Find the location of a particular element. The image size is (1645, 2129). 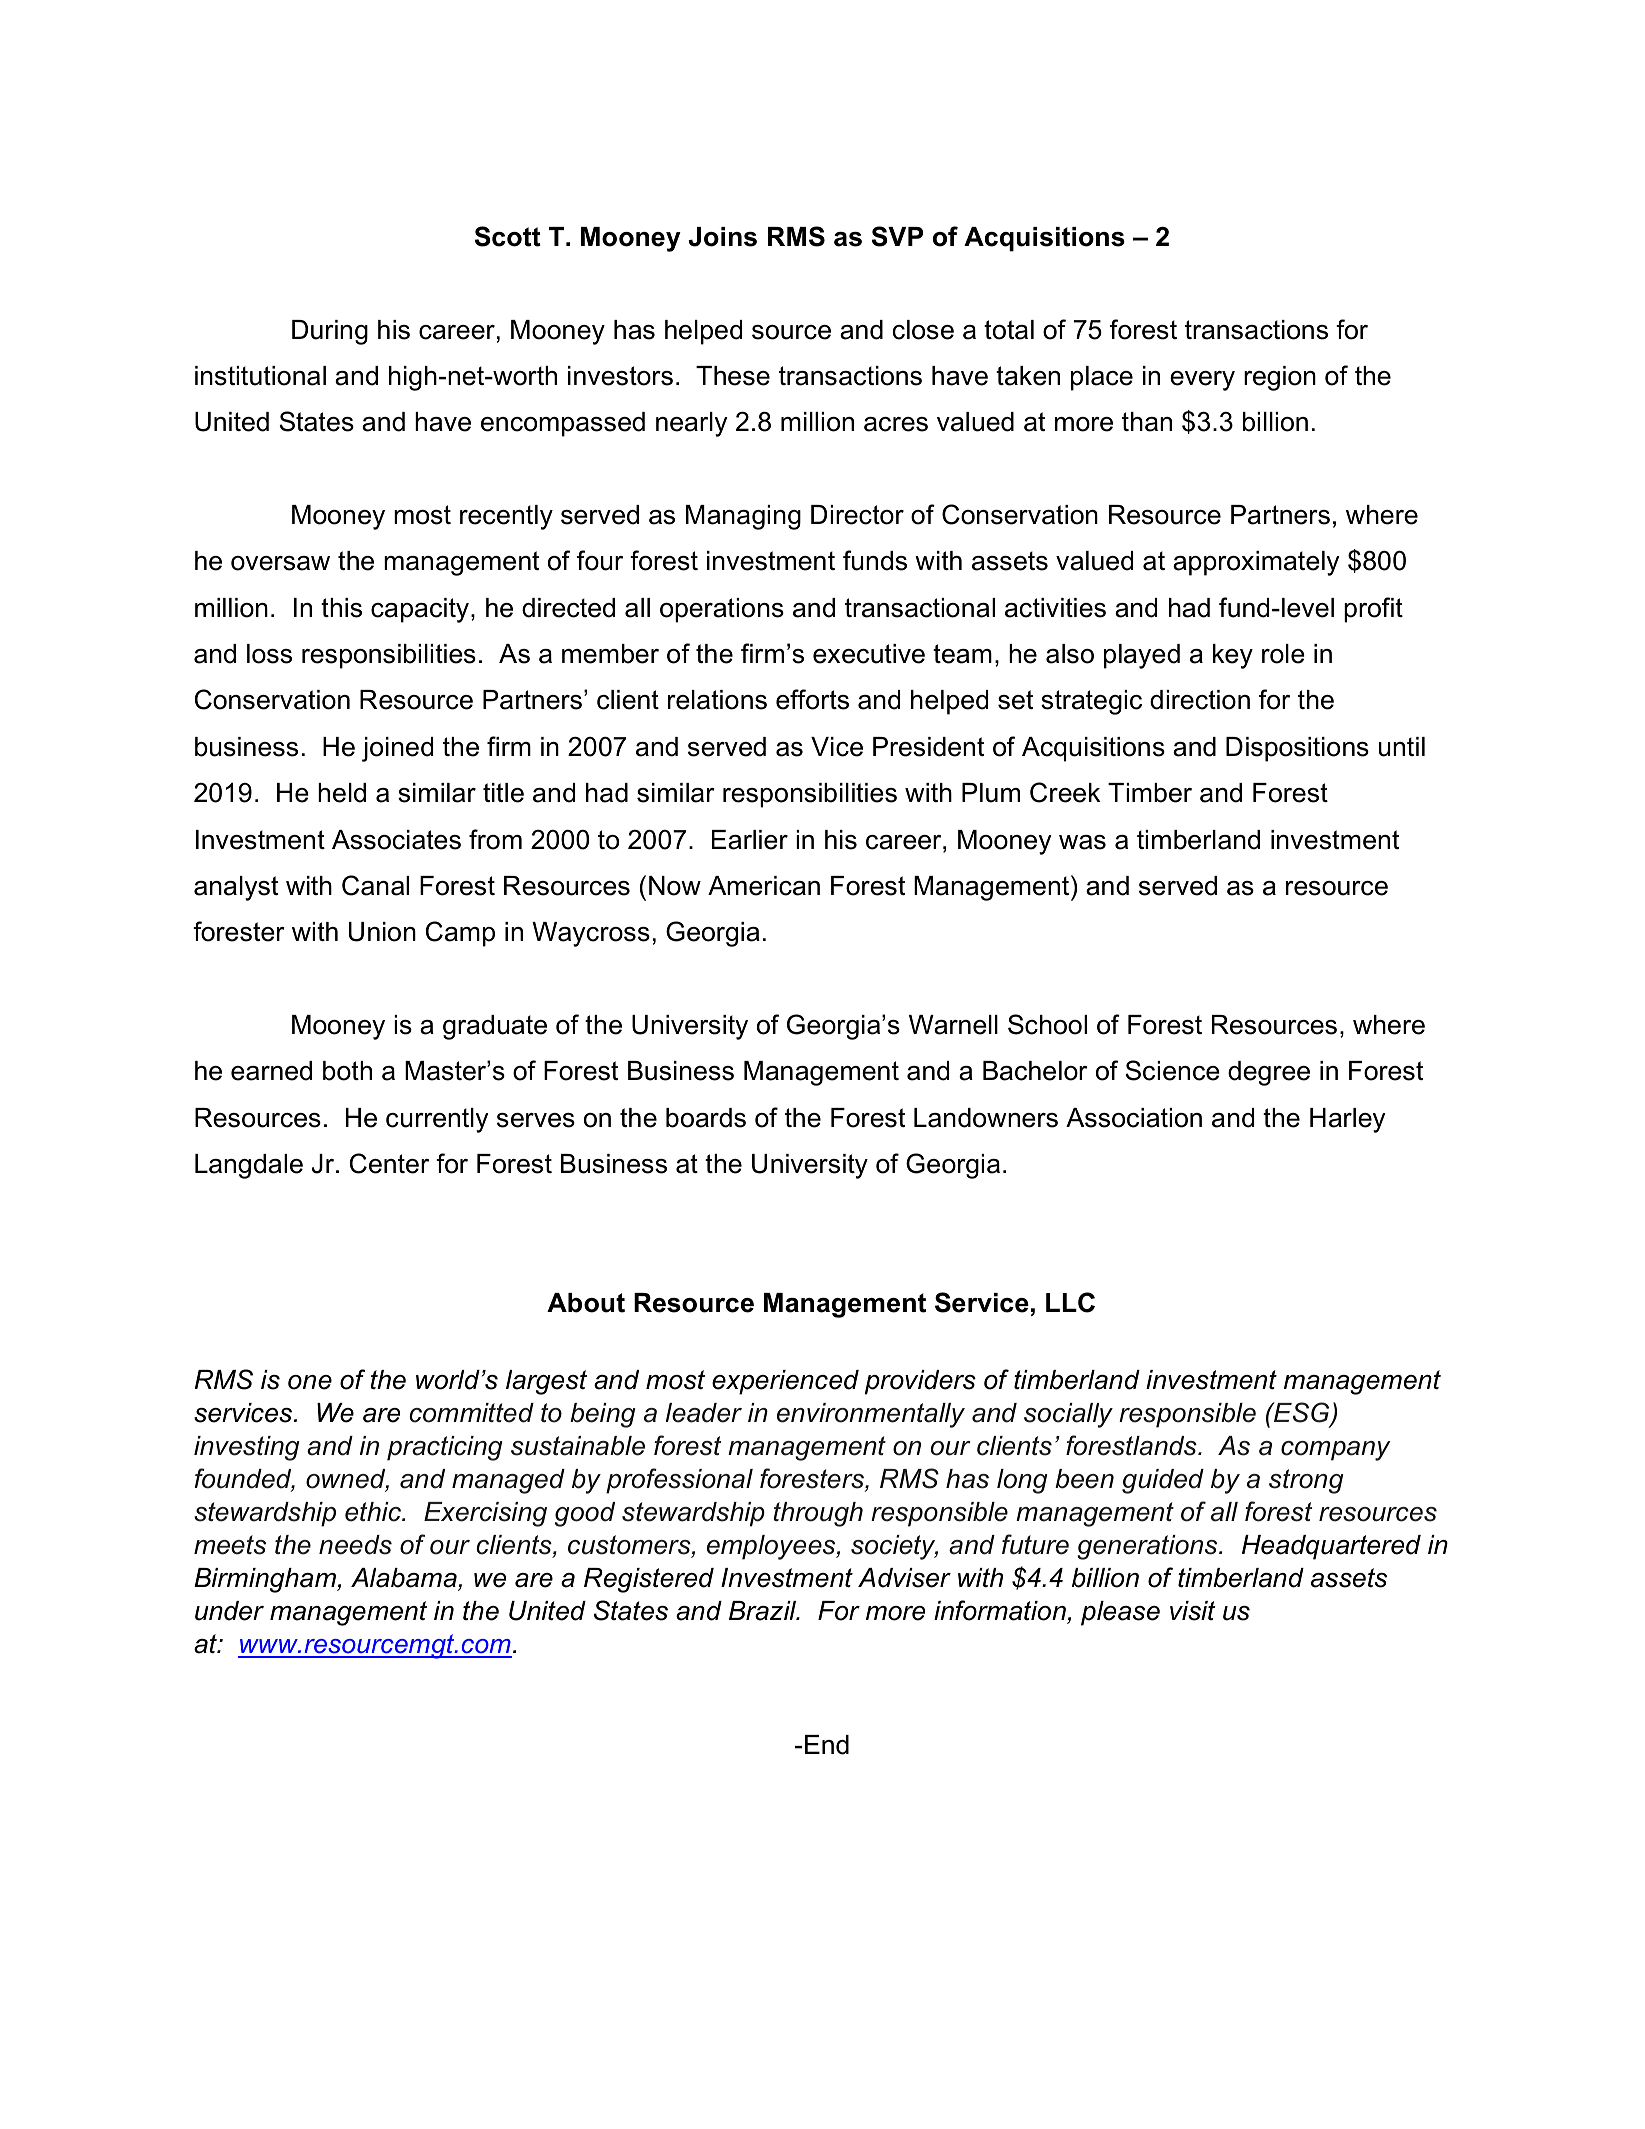

region is located at coordinates (1280, 378).
